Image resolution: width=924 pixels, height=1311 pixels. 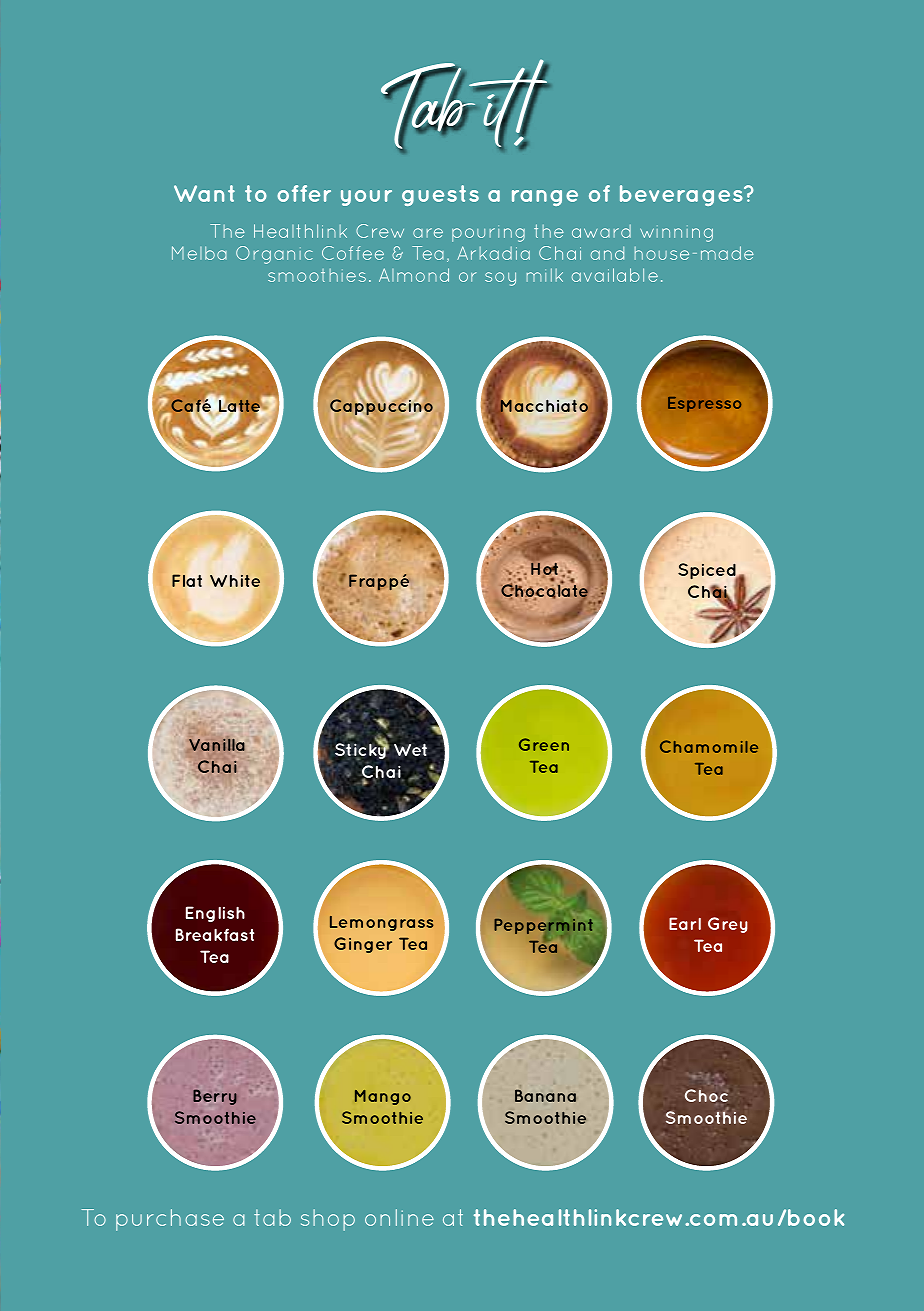 I want to click on Espresso, so click(x=704, y=404).
